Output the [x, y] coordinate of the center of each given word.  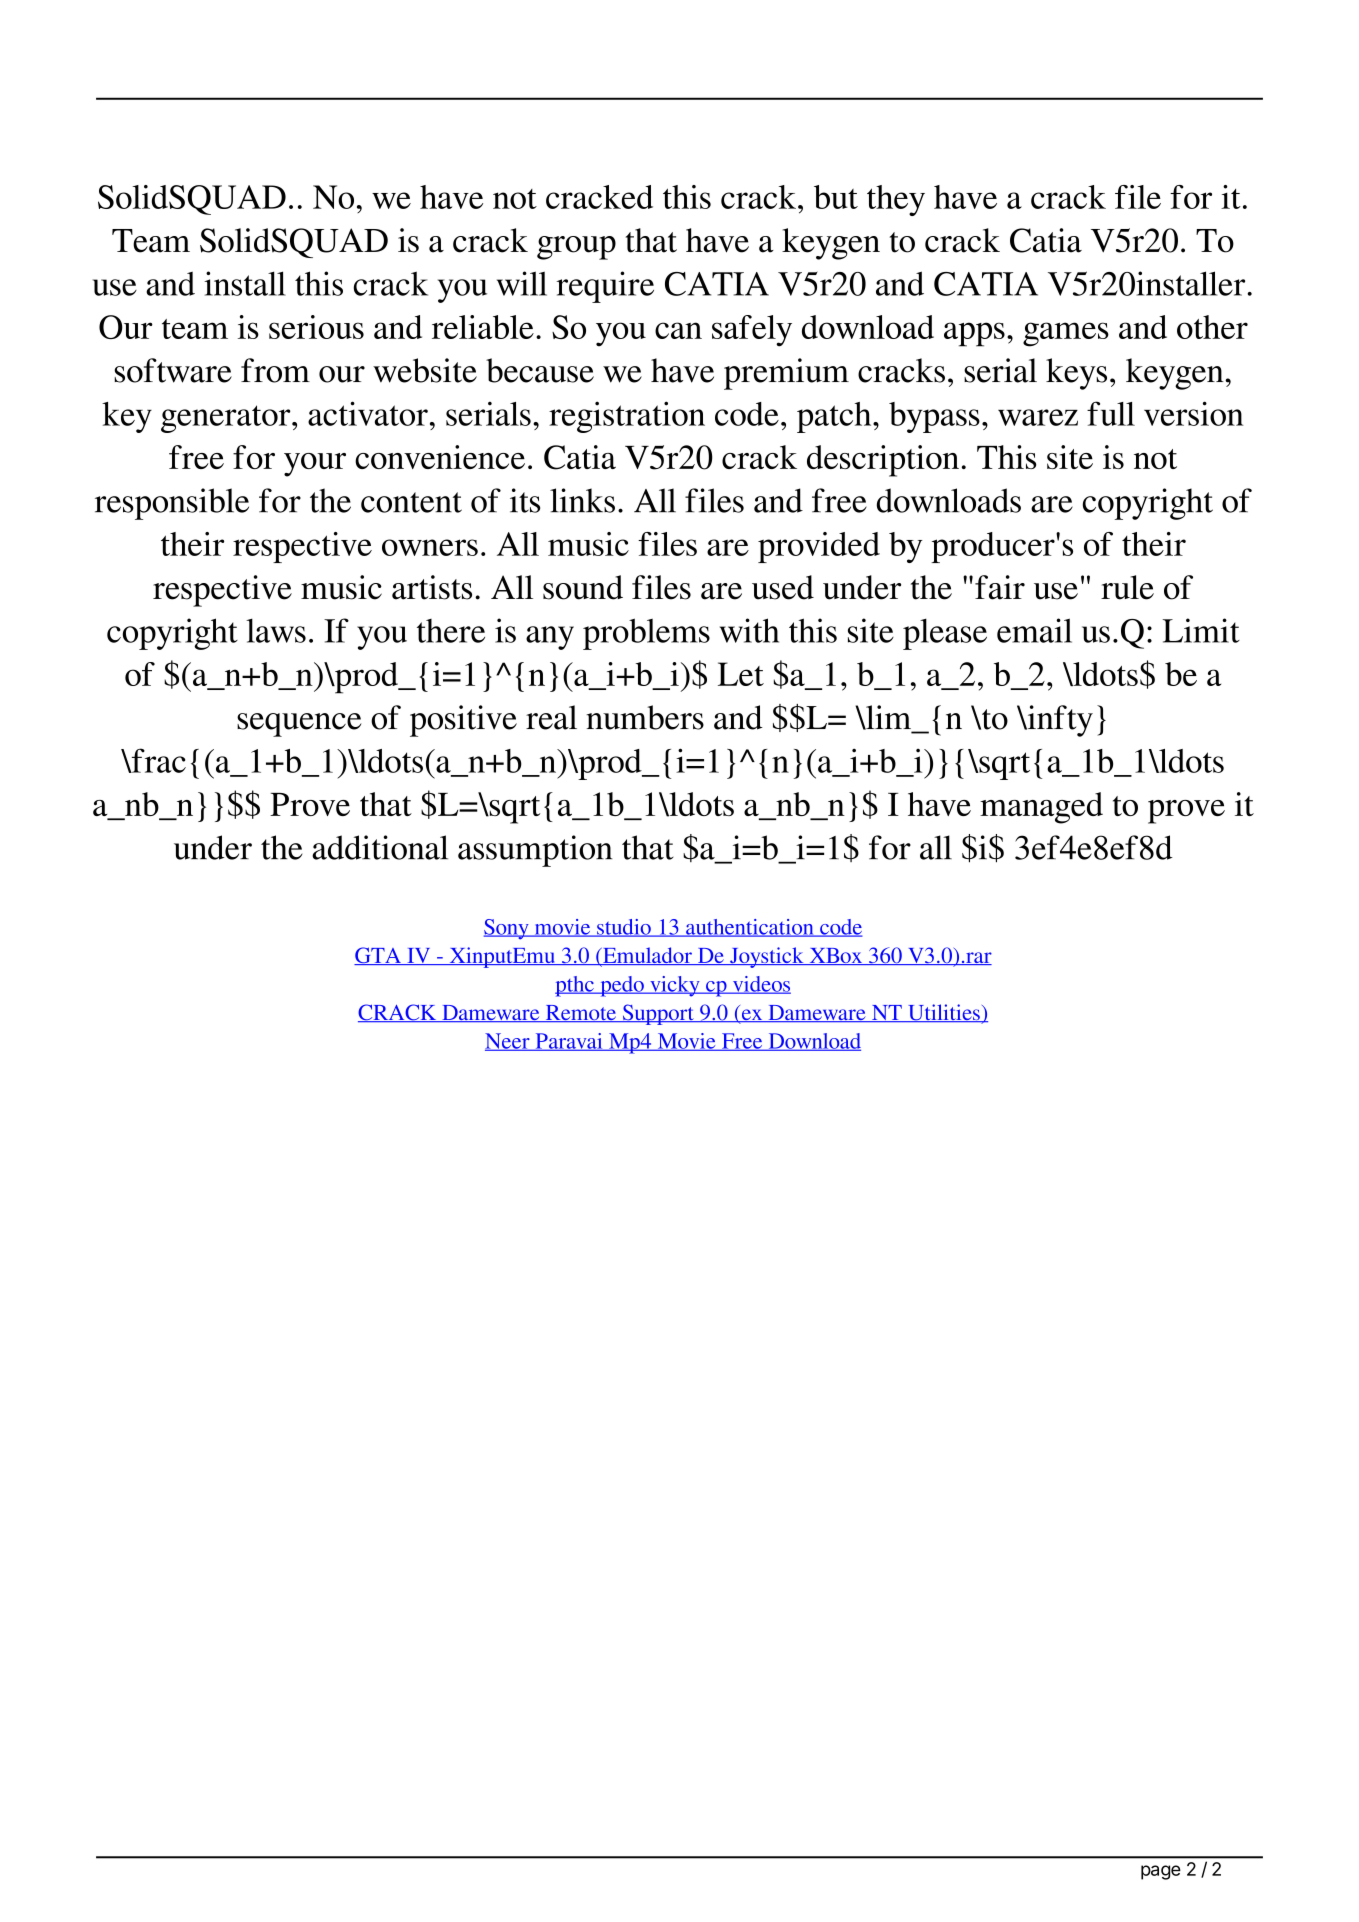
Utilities [944, 1013]
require [605, 287]
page [1161, 1872]
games [1066, 334]
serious [316, 327]
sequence [299, 725]
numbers [645, 717]
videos [760, 985]
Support [658, 1014]
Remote [580, 1013]
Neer [508, 1042]
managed [1041, 808]
